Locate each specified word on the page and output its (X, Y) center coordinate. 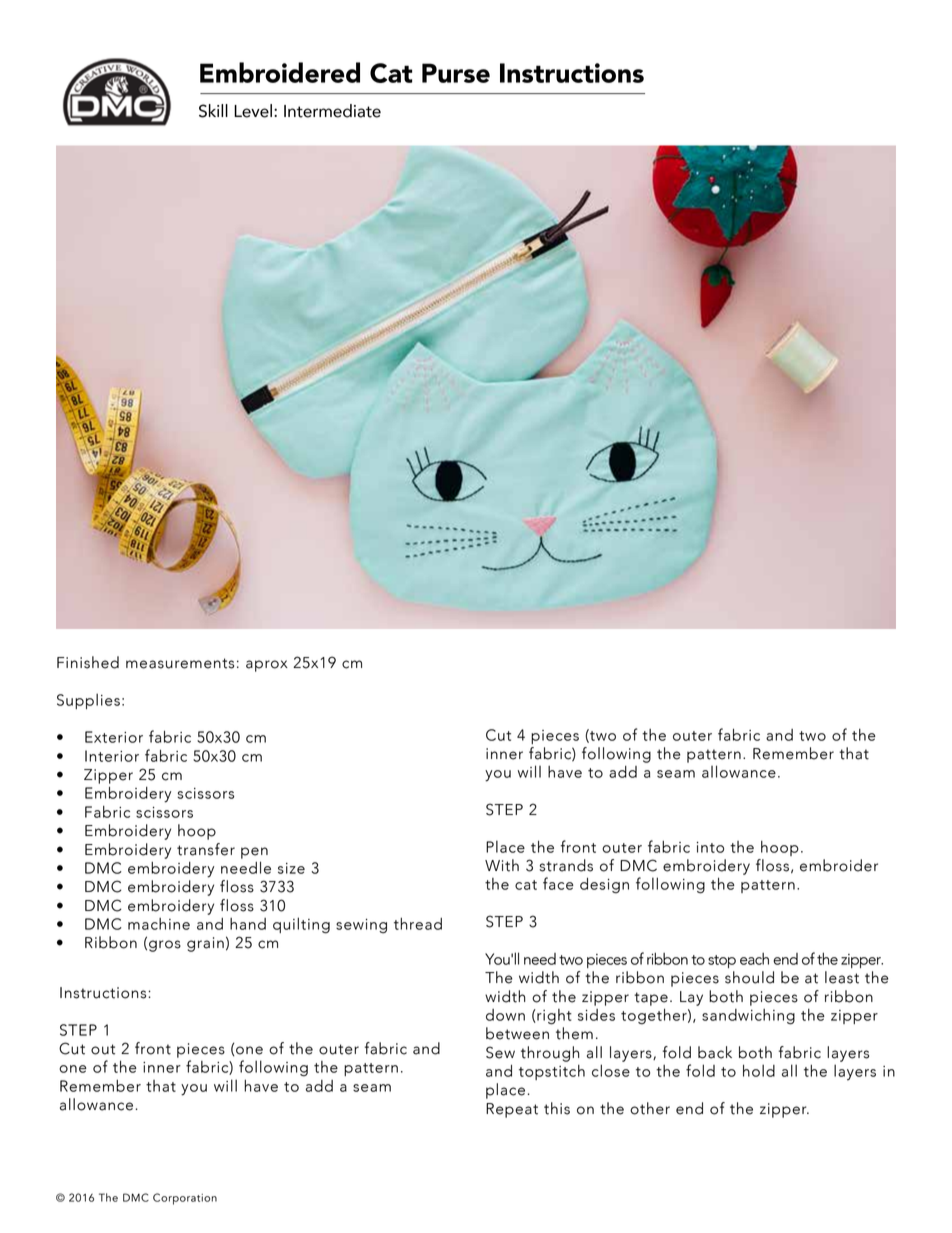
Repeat (512, 1110)
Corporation (185, 1199)
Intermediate (332, 111)
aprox (267, 666)
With (502, 865)
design (604, 886)
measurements (180, 663)
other (650, 1108)
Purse (456, 73)
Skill (213, 111)
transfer (206, 849)
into (710, 847)
